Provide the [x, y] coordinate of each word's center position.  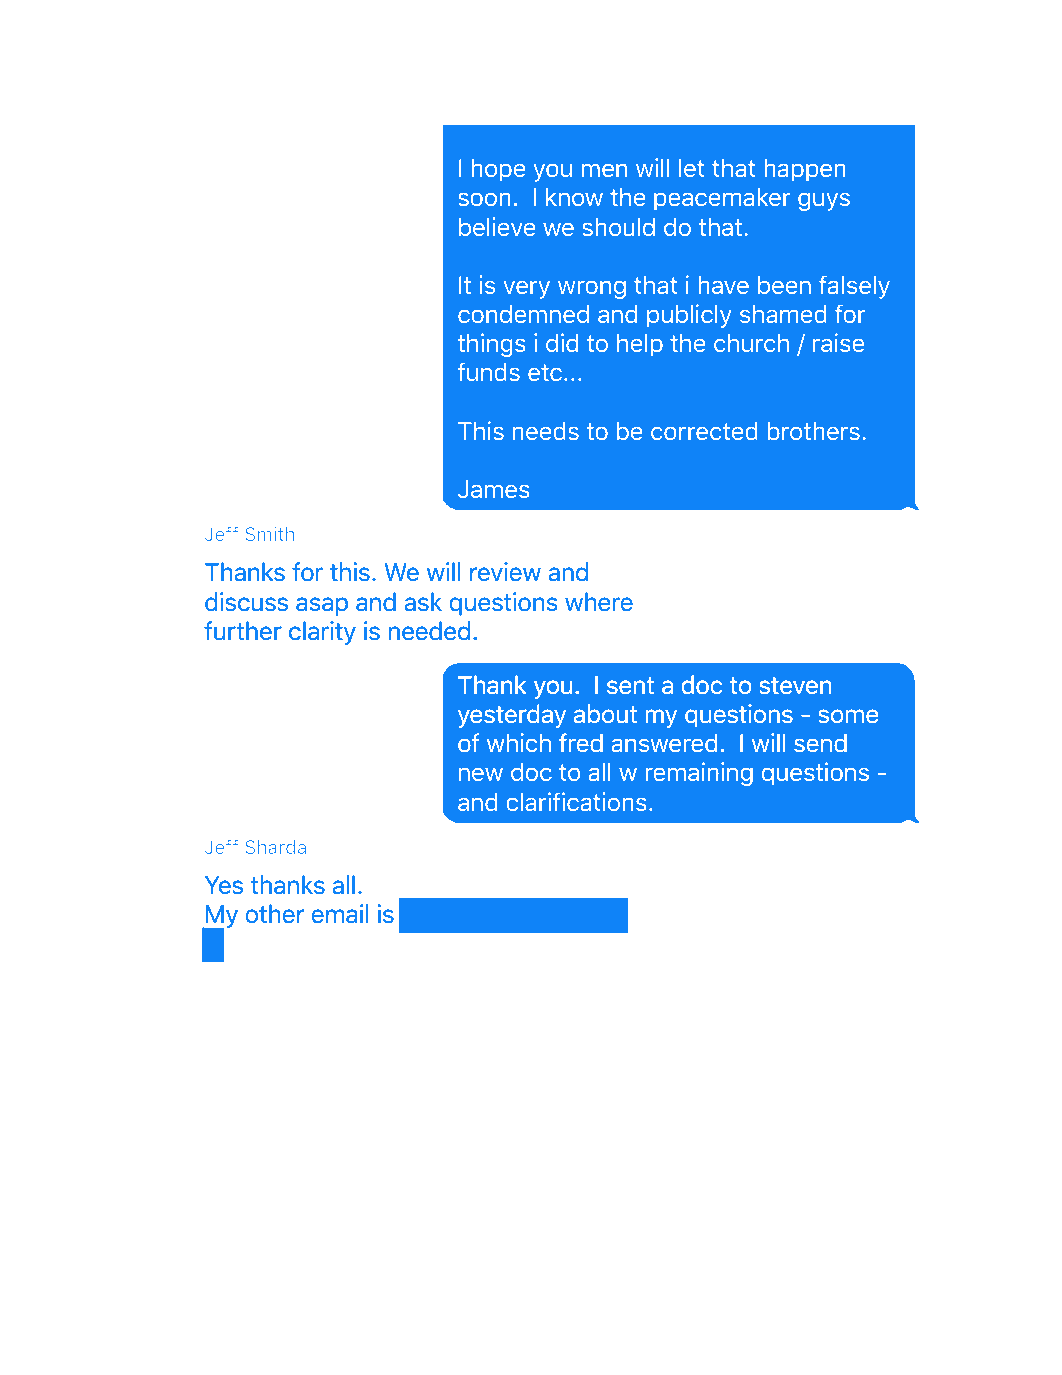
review [505, 572]
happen [805, 170]
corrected [704, 430]
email [340, 914]
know [574, 197]
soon [484, 199]
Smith [269, 533]
